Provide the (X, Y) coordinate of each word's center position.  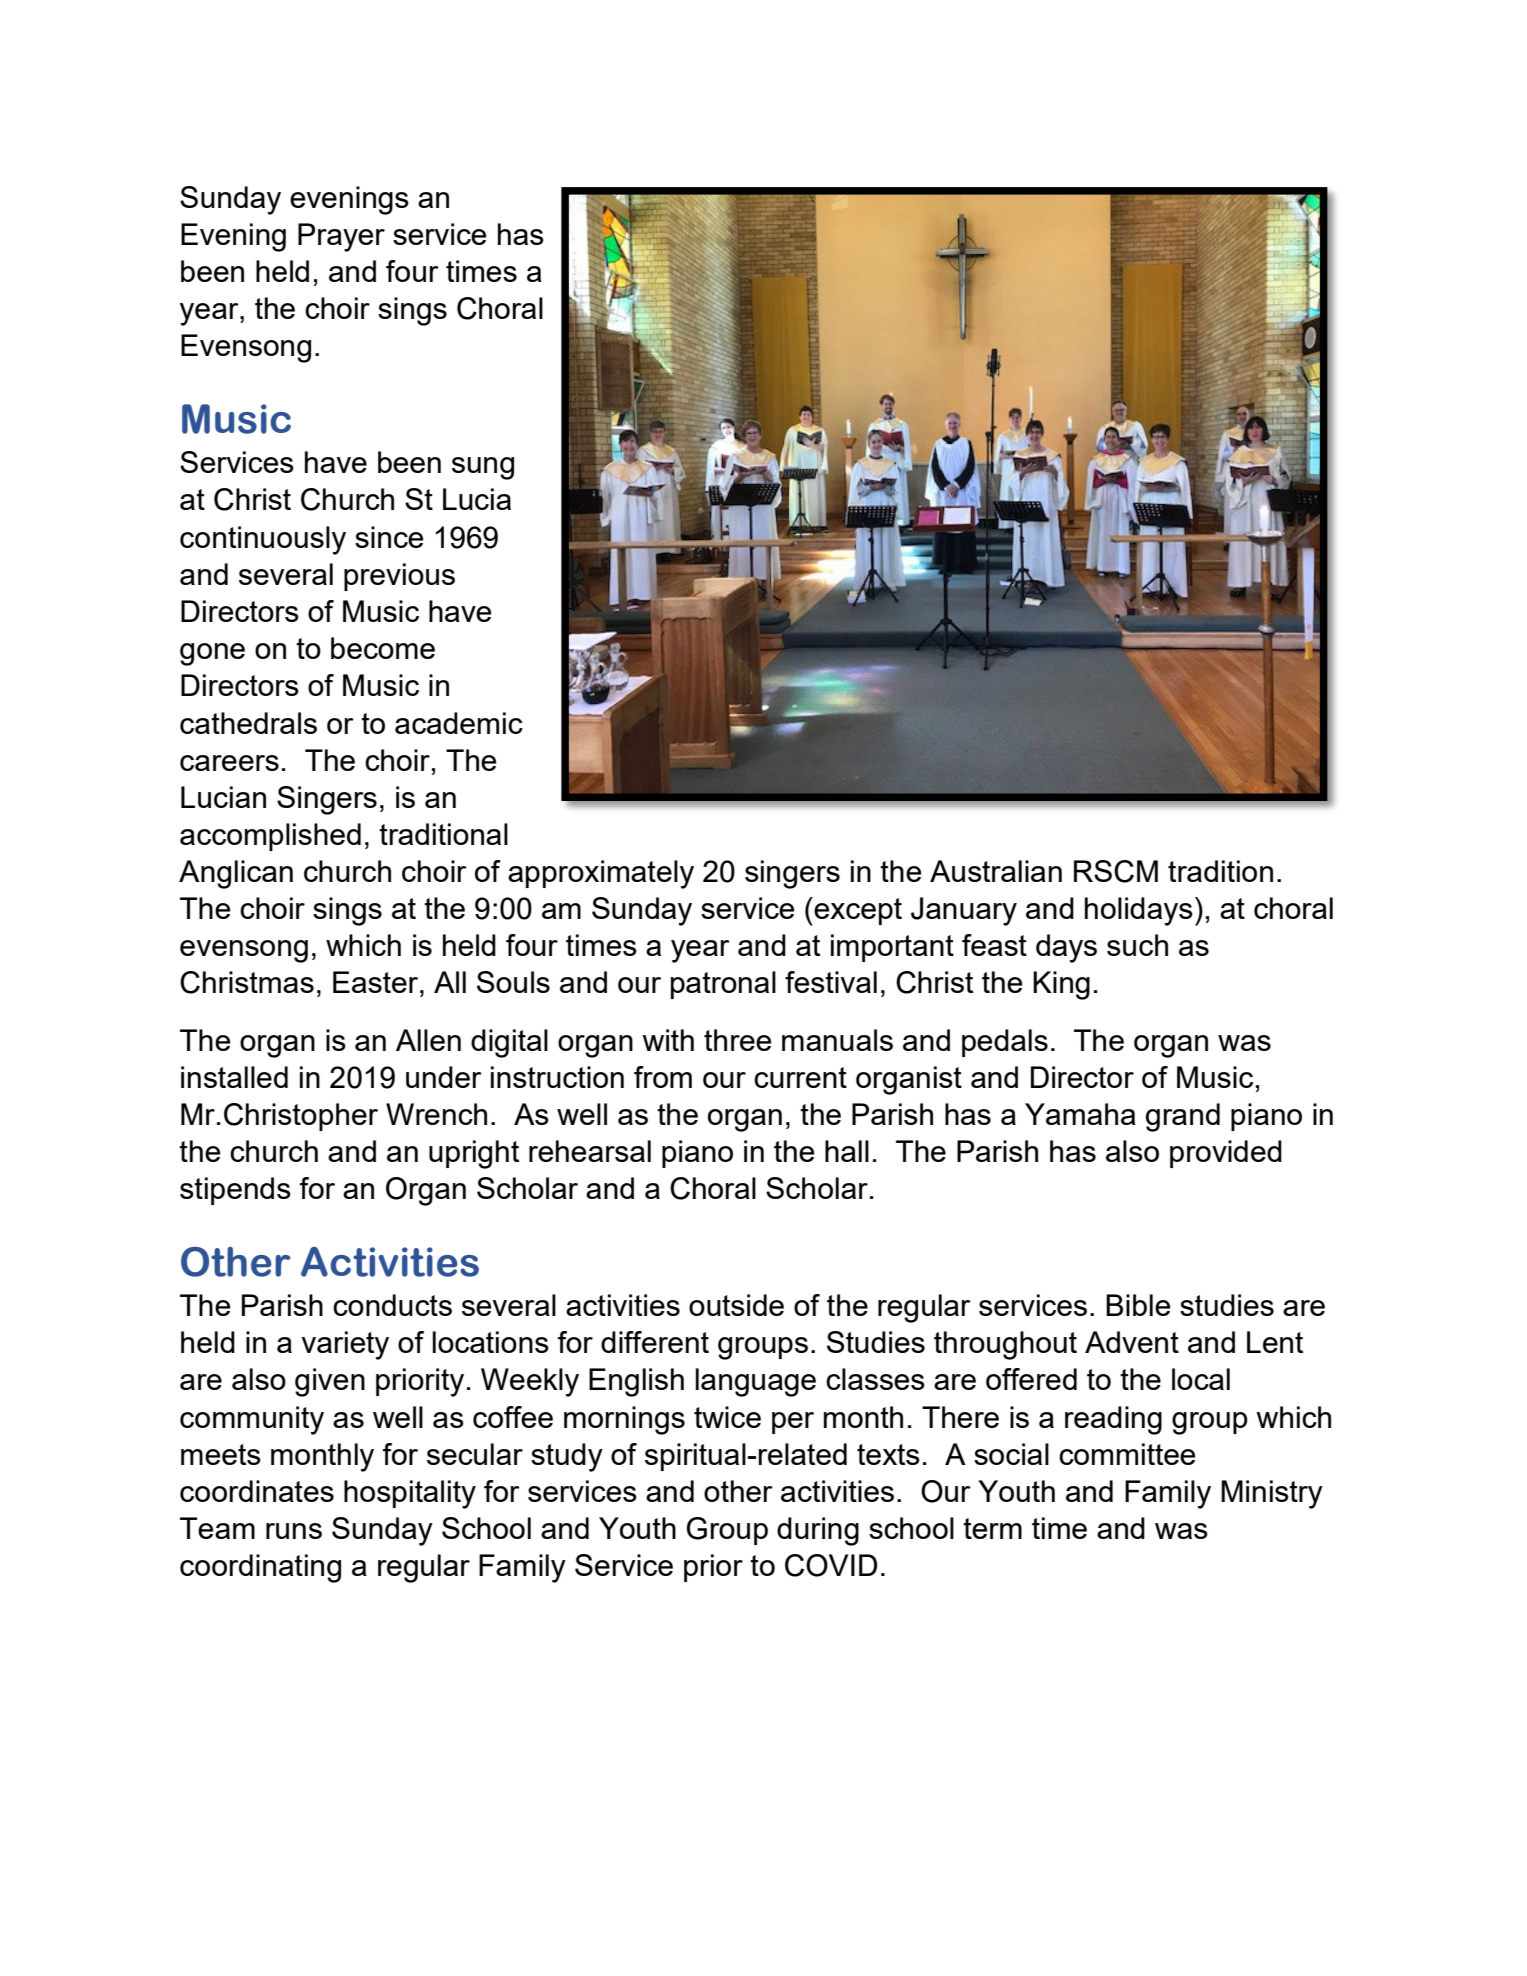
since (389, 537)
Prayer (341, 237)
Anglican (236, 874)
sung (483, 468)
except (857, 911)
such (1137, 945)
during (818, 1531)
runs (294, 1531)
